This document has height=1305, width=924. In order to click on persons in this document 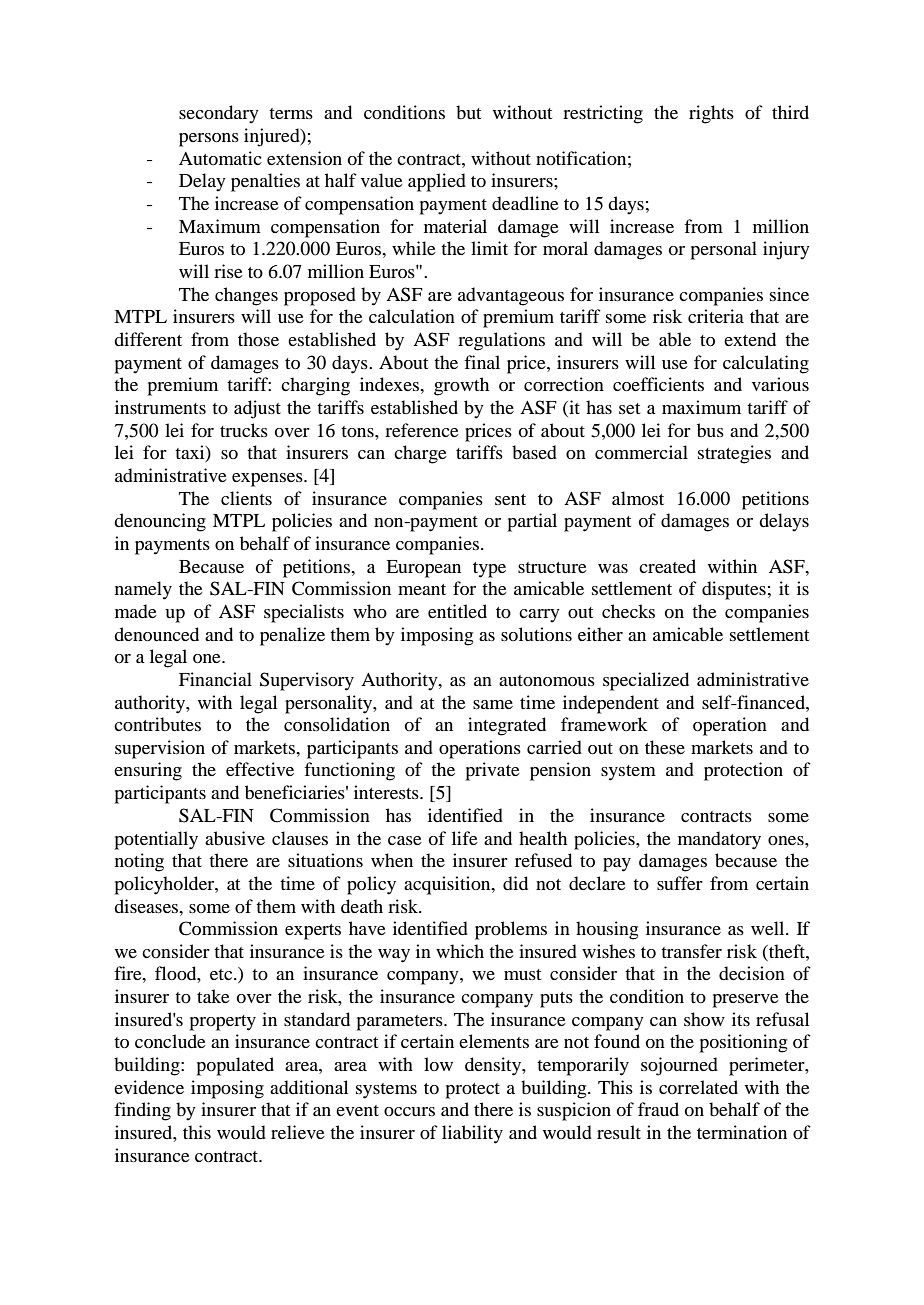, I will do `click(209, 140)`.
